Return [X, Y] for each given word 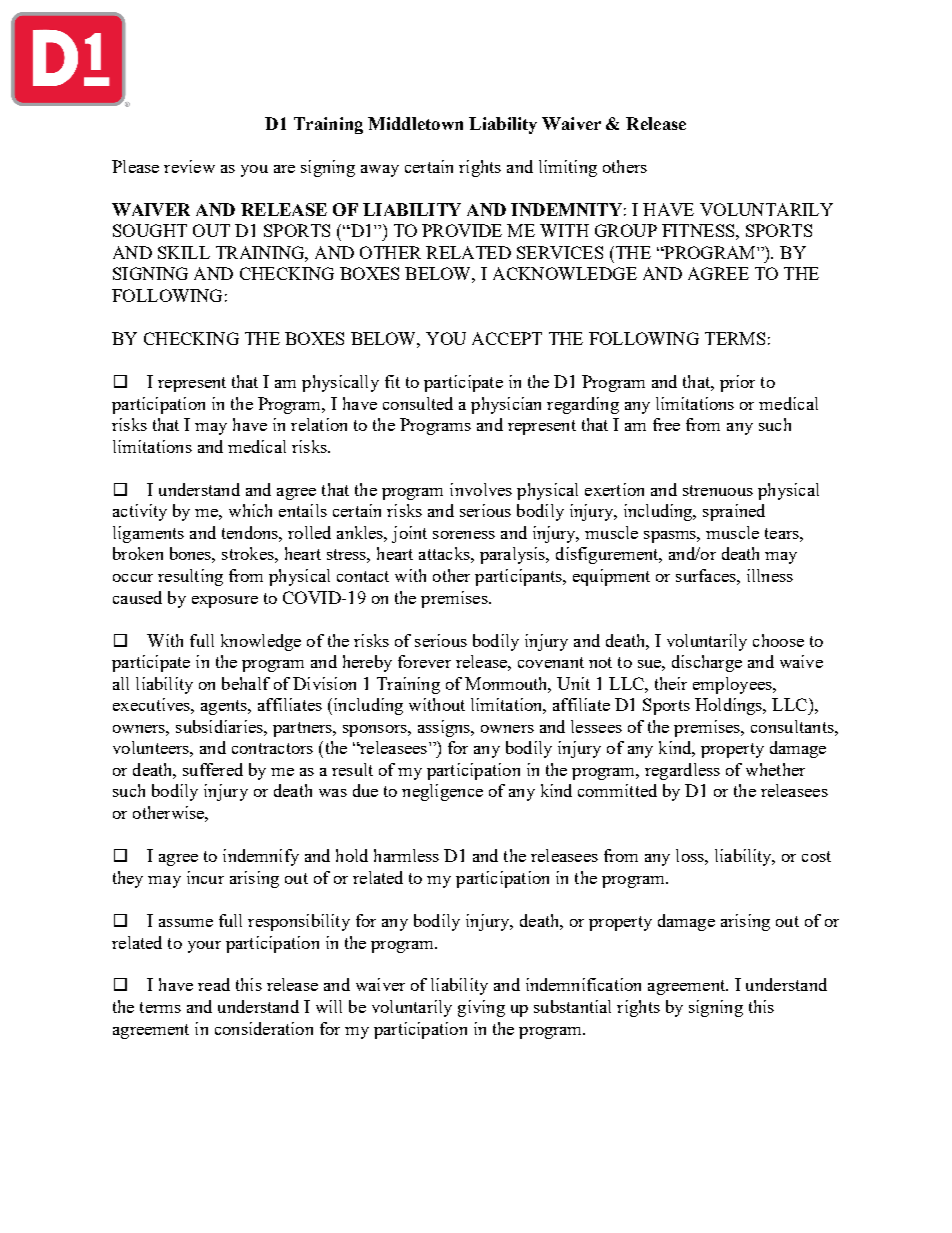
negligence [442, 792]
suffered [213, 769]
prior [737, 383]
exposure [225, 602]
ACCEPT [507, 338]
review [189, 166]
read [214, 984]
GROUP [626, 230]
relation [319, 424]
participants [519, 577]
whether [775, 769]
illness [770, 575]
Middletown [415, 123]
